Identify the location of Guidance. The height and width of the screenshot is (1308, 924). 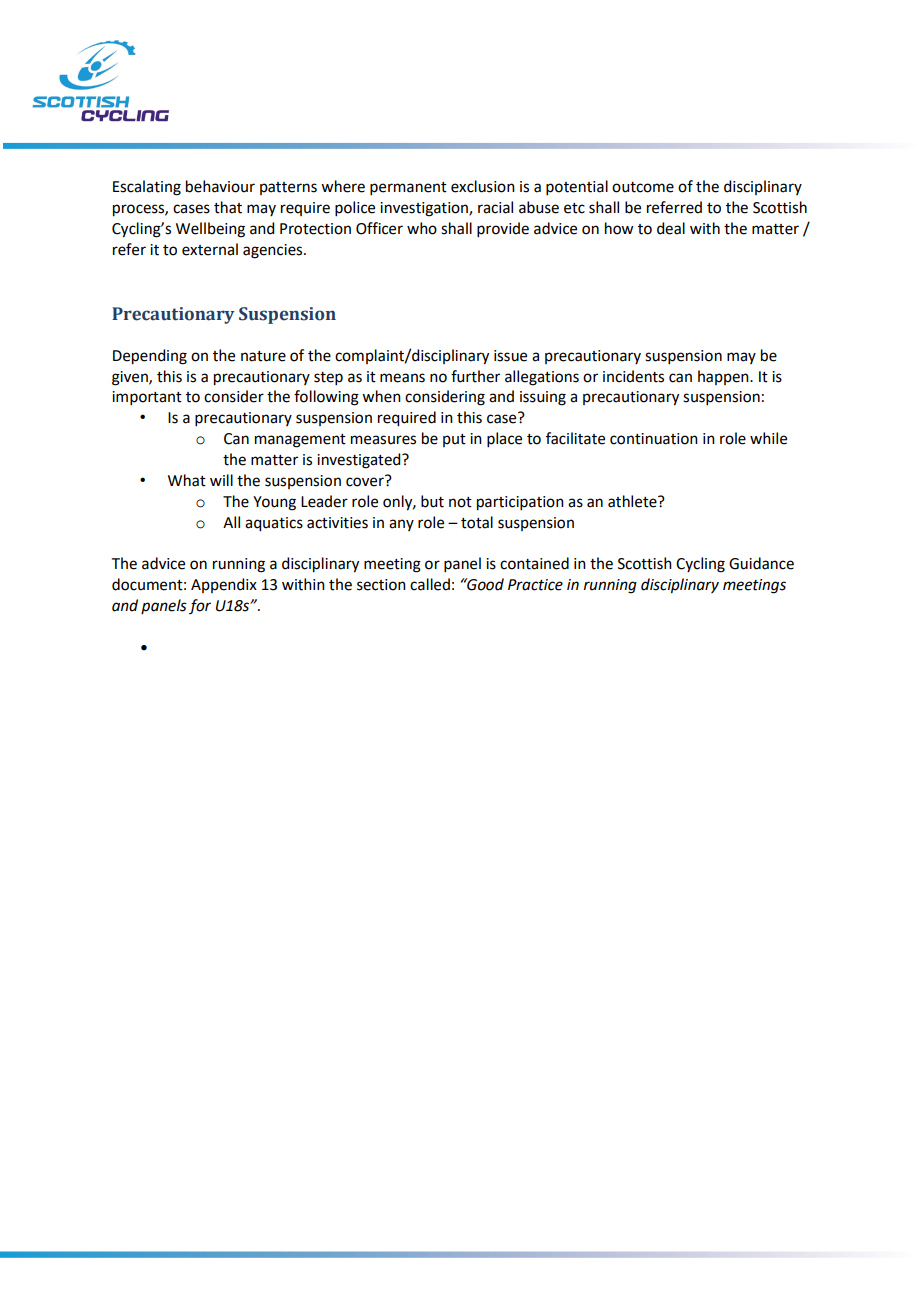
(761, 563).
